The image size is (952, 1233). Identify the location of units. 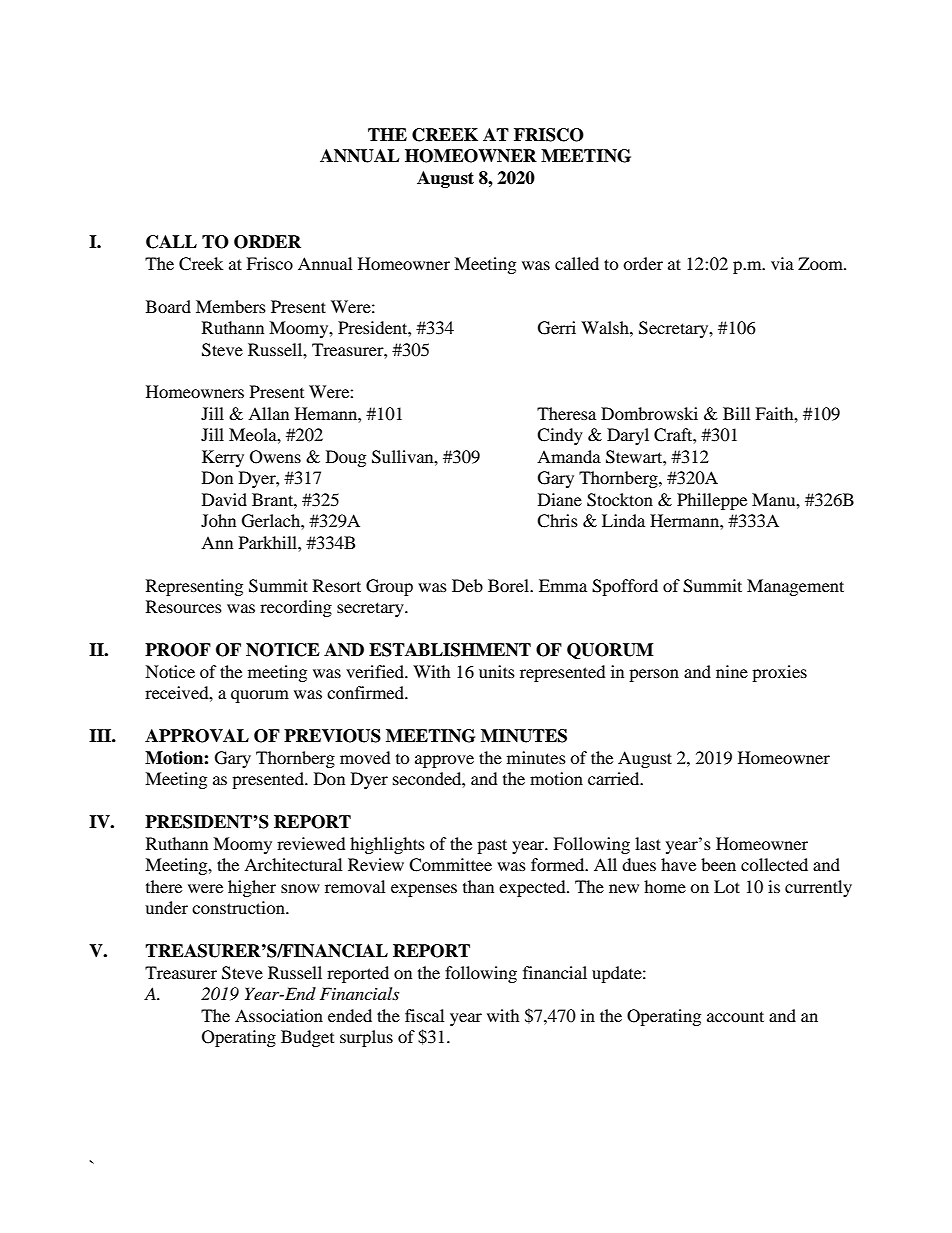
(497, 671).
